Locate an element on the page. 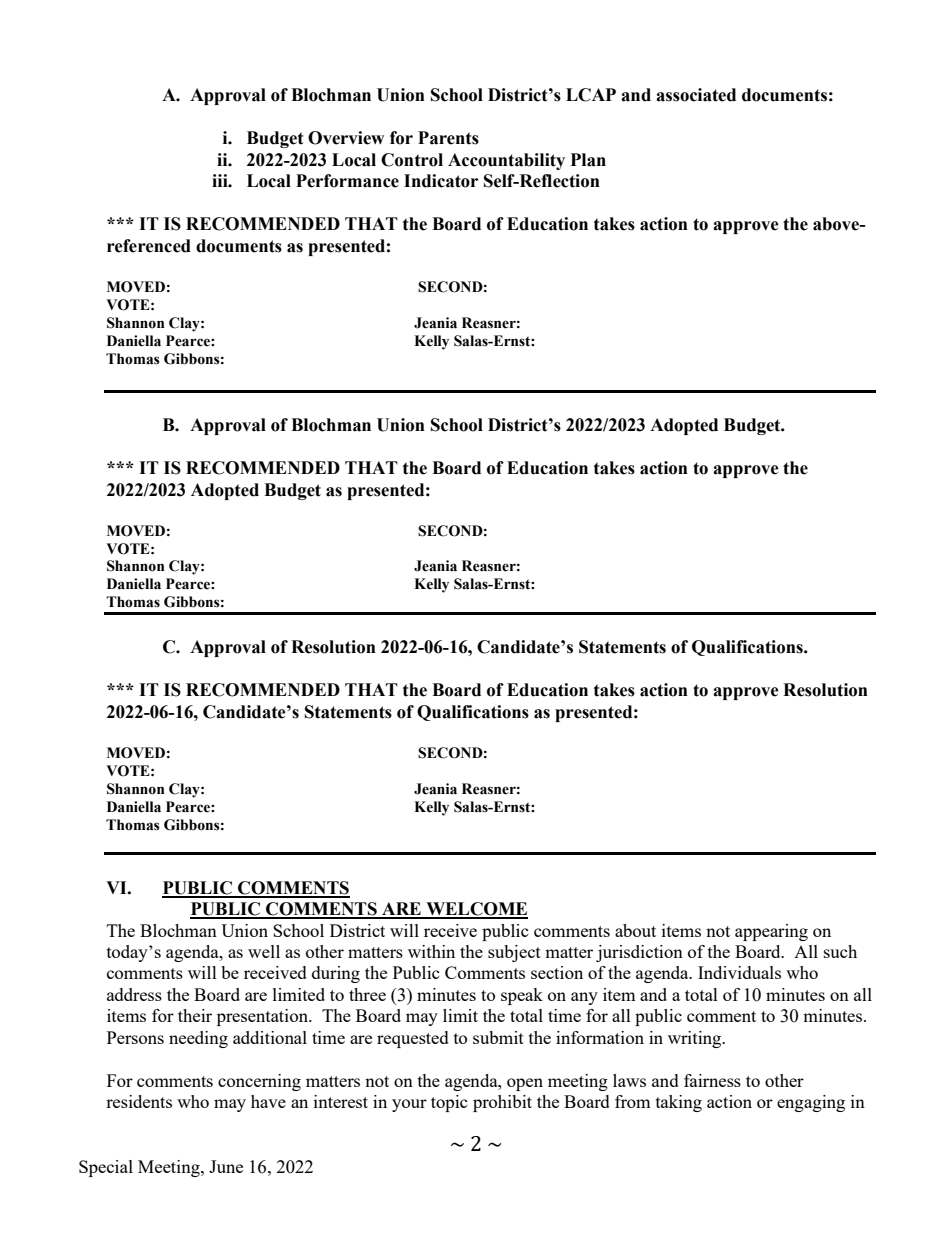  associated is located at coordinates (696, 95).
